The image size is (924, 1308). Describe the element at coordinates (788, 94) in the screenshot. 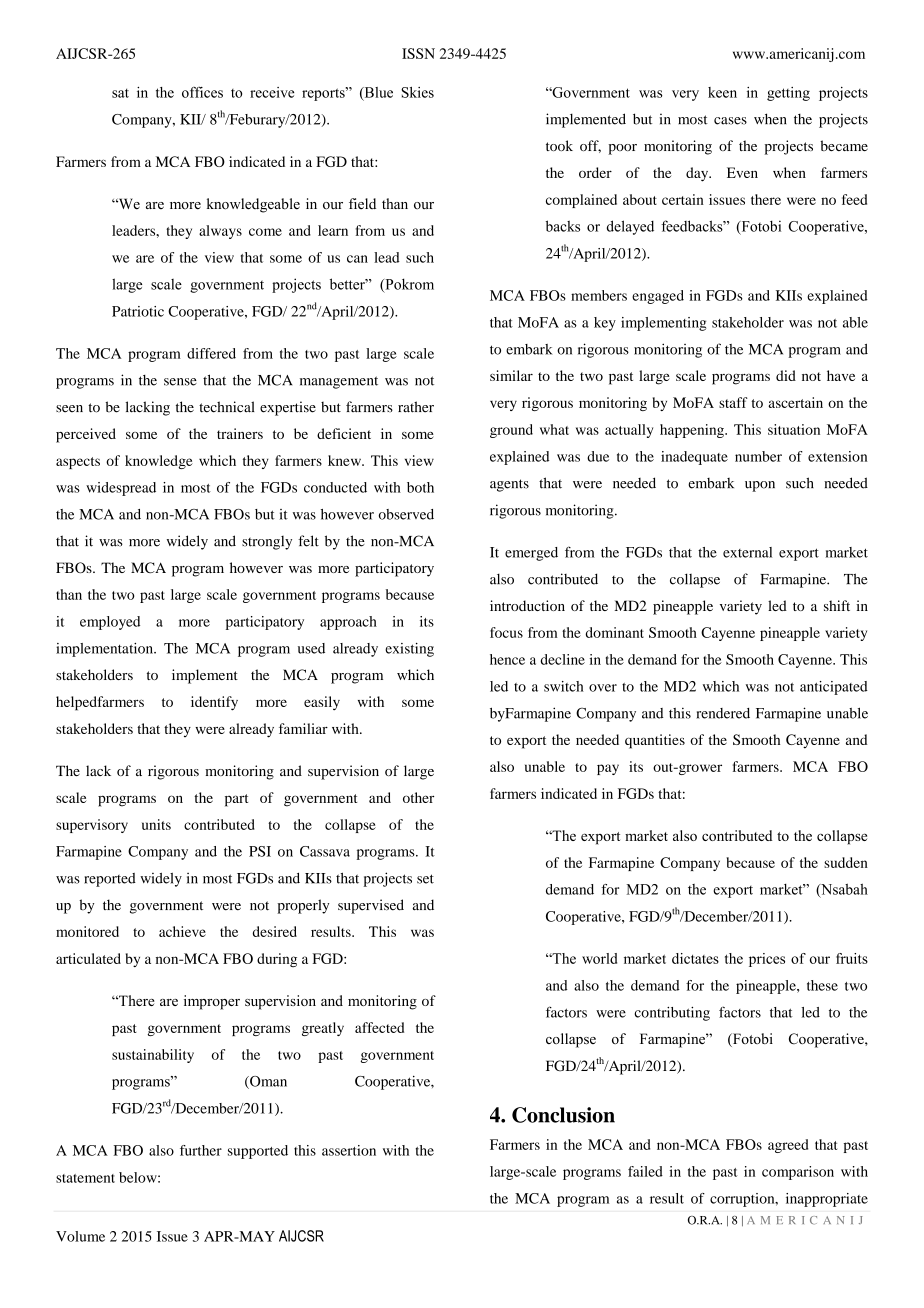

I see `getting` at that location.
